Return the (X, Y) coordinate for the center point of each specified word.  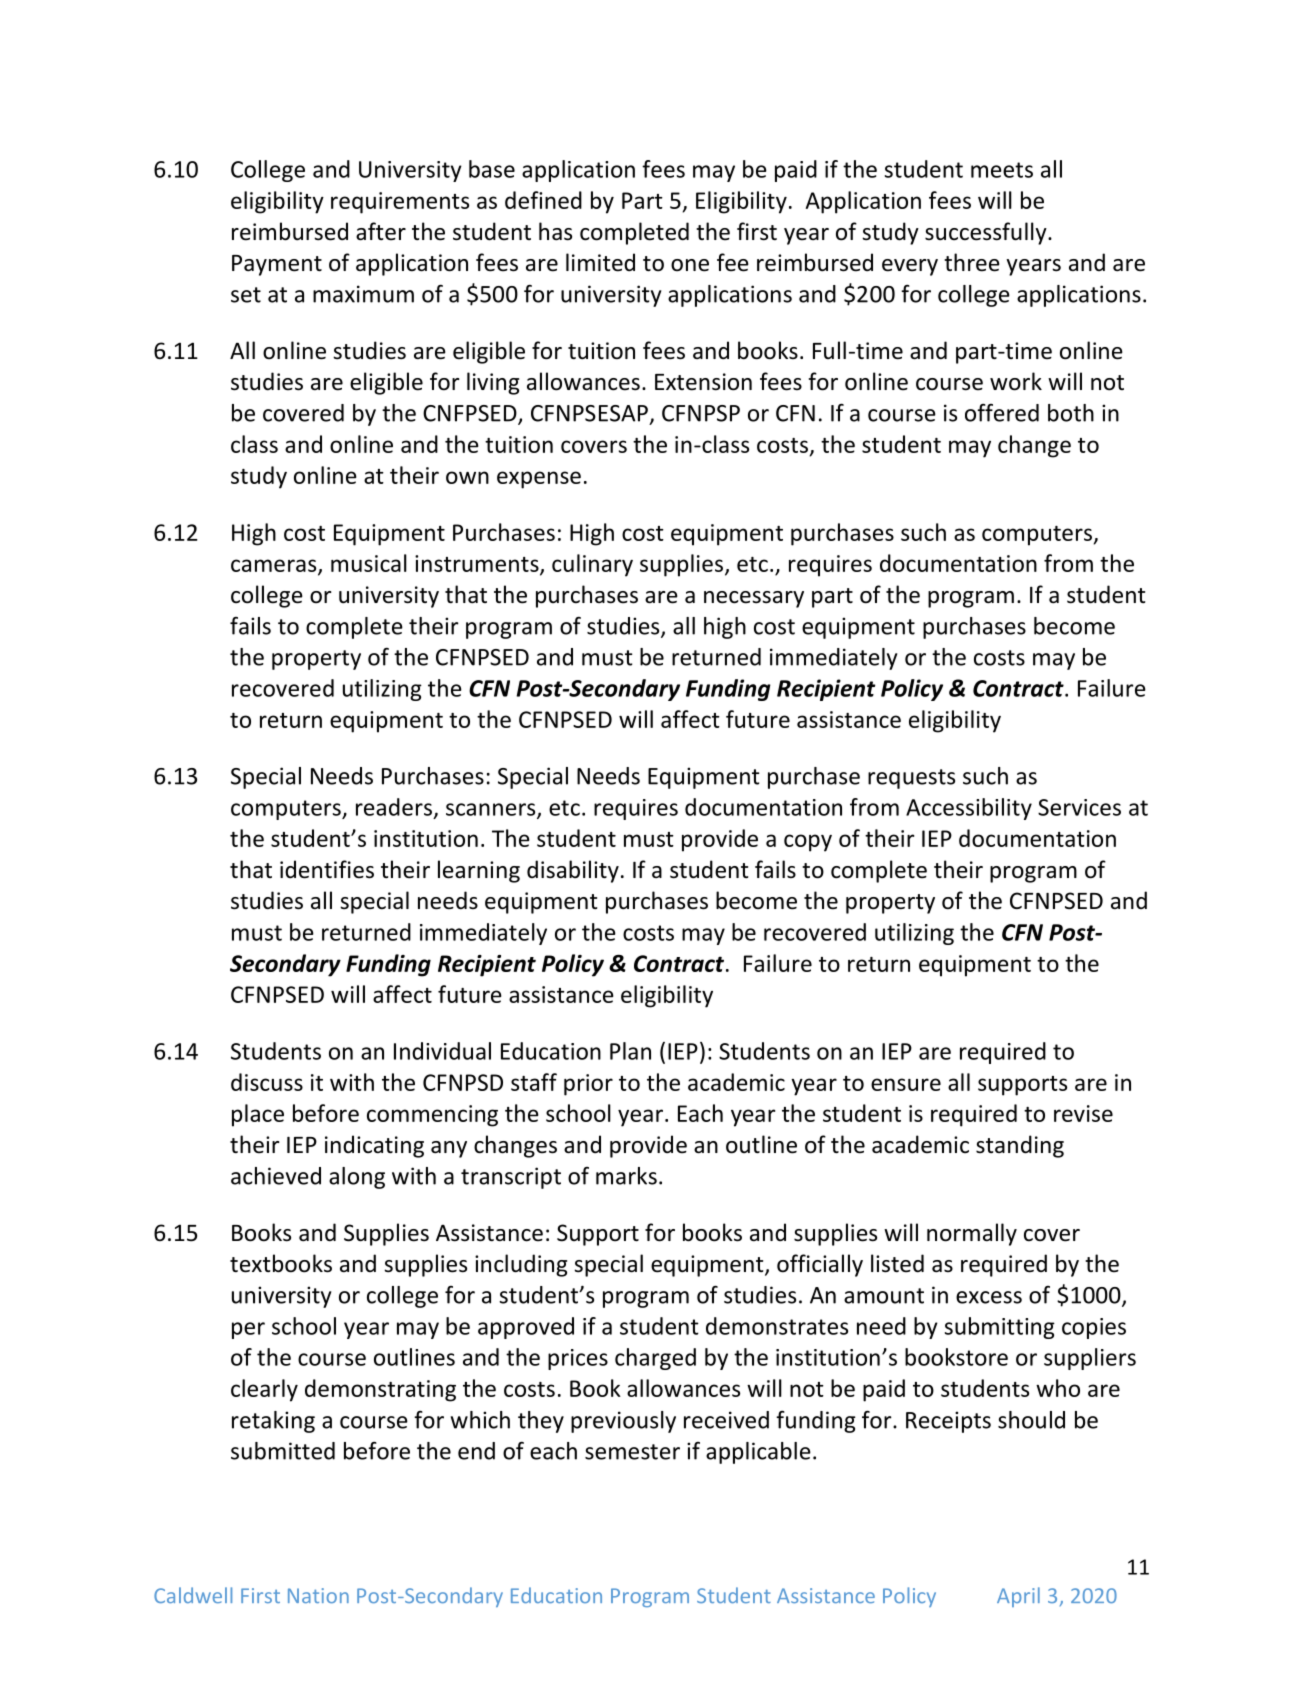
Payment (277, 265)
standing (1020, 1146)
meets (1002, 170)
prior (588, 1085)
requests (911, 779)
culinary (592, 565)
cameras (275, 566)
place (258, 1115)
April (1018, 1597)
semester (632, 1452)
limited (600, 262)
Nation (318, 1595)
